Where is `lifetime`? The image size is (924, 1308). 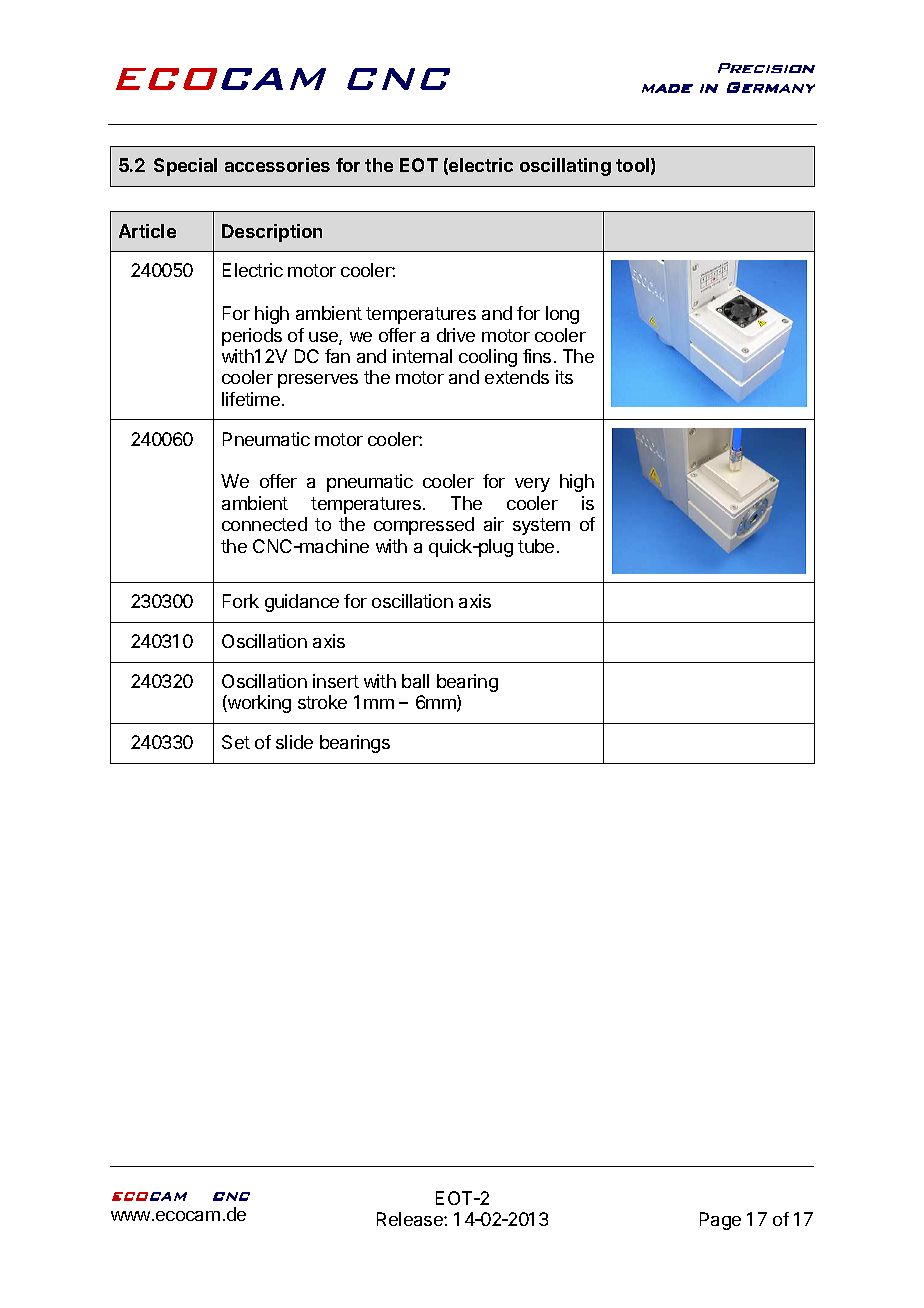
lifetime is located at coordinates (251, 399).
